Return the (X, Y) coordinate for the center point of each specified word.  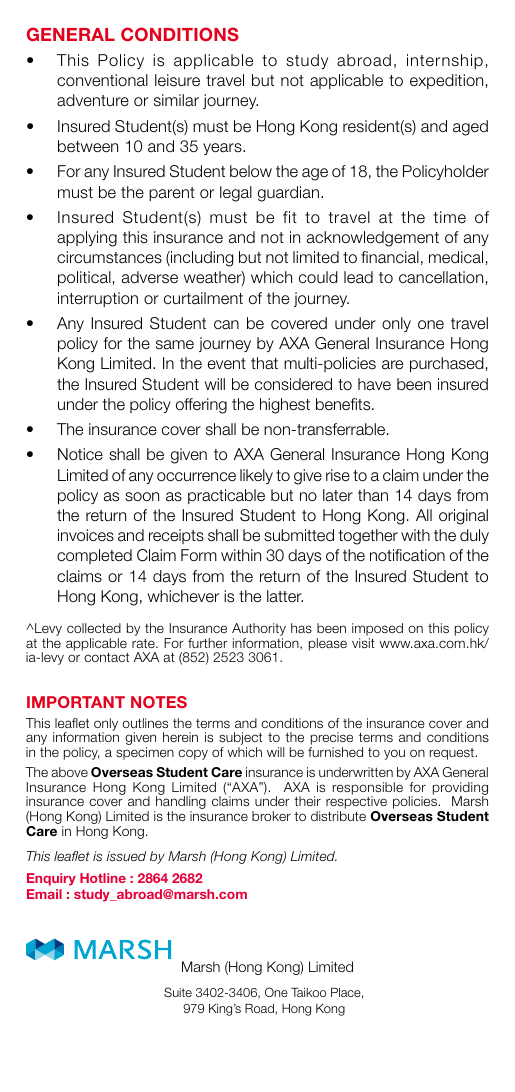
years (223, 149)
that (264, 363)
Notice (80, 454)
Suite (178, 992)
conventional (102, 80)
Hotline (103, 878)
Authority (259, 631)
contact (106, 657)
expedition (446, 81)
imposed (377, 631)
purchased (447, 364)
